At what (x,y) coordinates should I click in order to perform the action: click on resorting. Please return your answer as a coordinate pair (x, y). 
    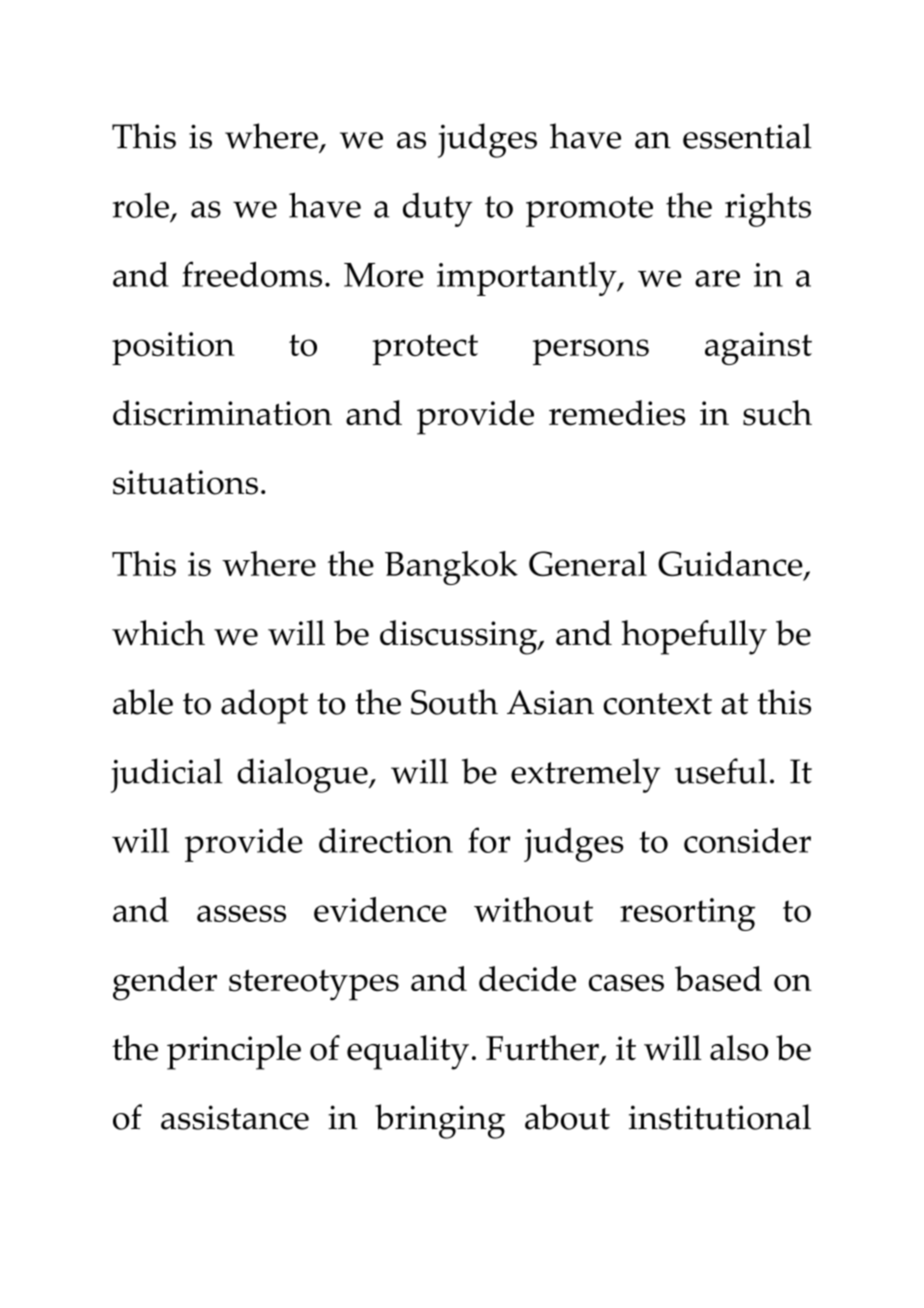
    Looking at the image, I should click on (687, 914).
